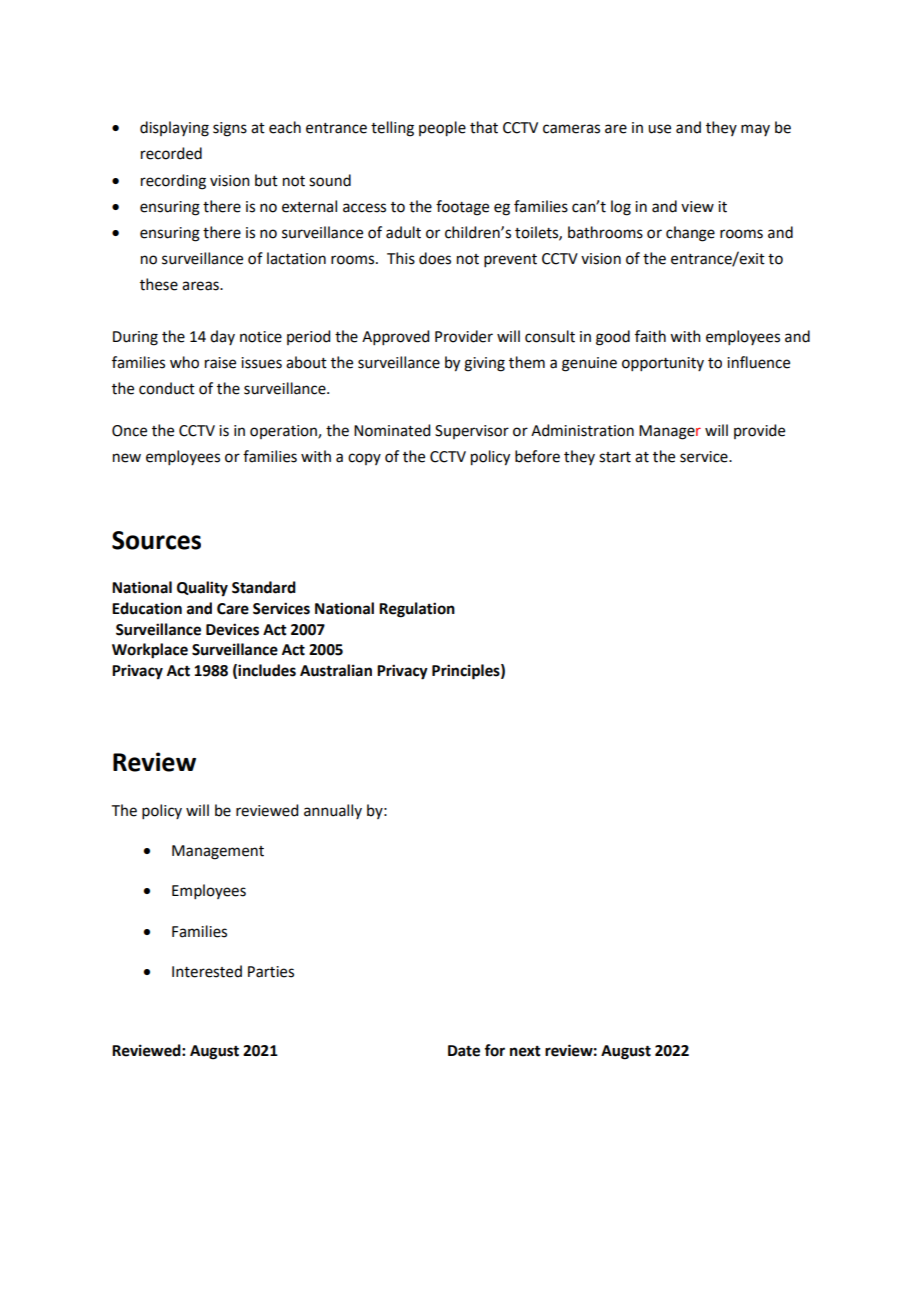  Describe the element at coordinates (442, 129) in the screenshot. I see `people` at that location.
